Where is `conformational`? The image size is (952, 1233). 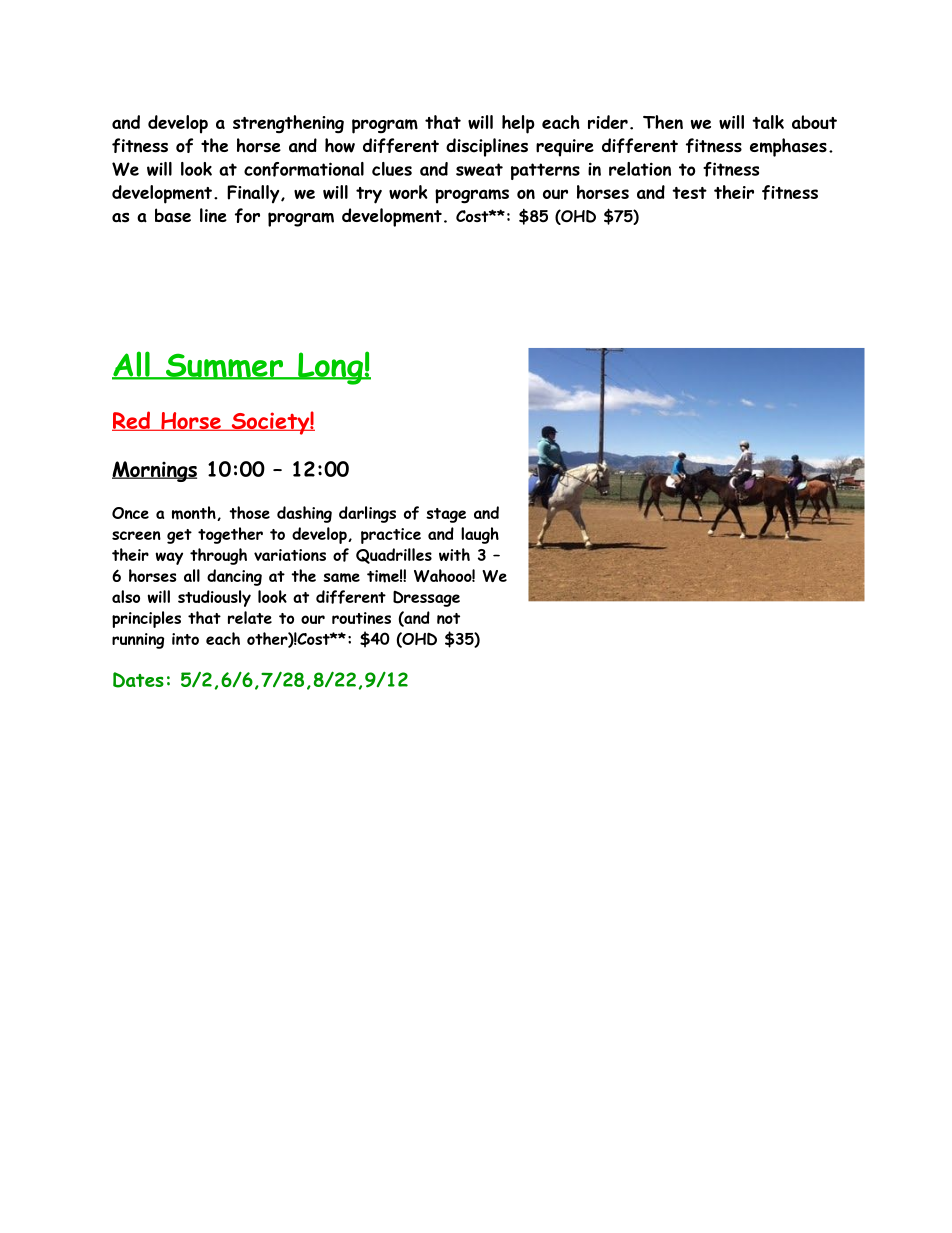
conformational is located at coordinates (304, 169).
